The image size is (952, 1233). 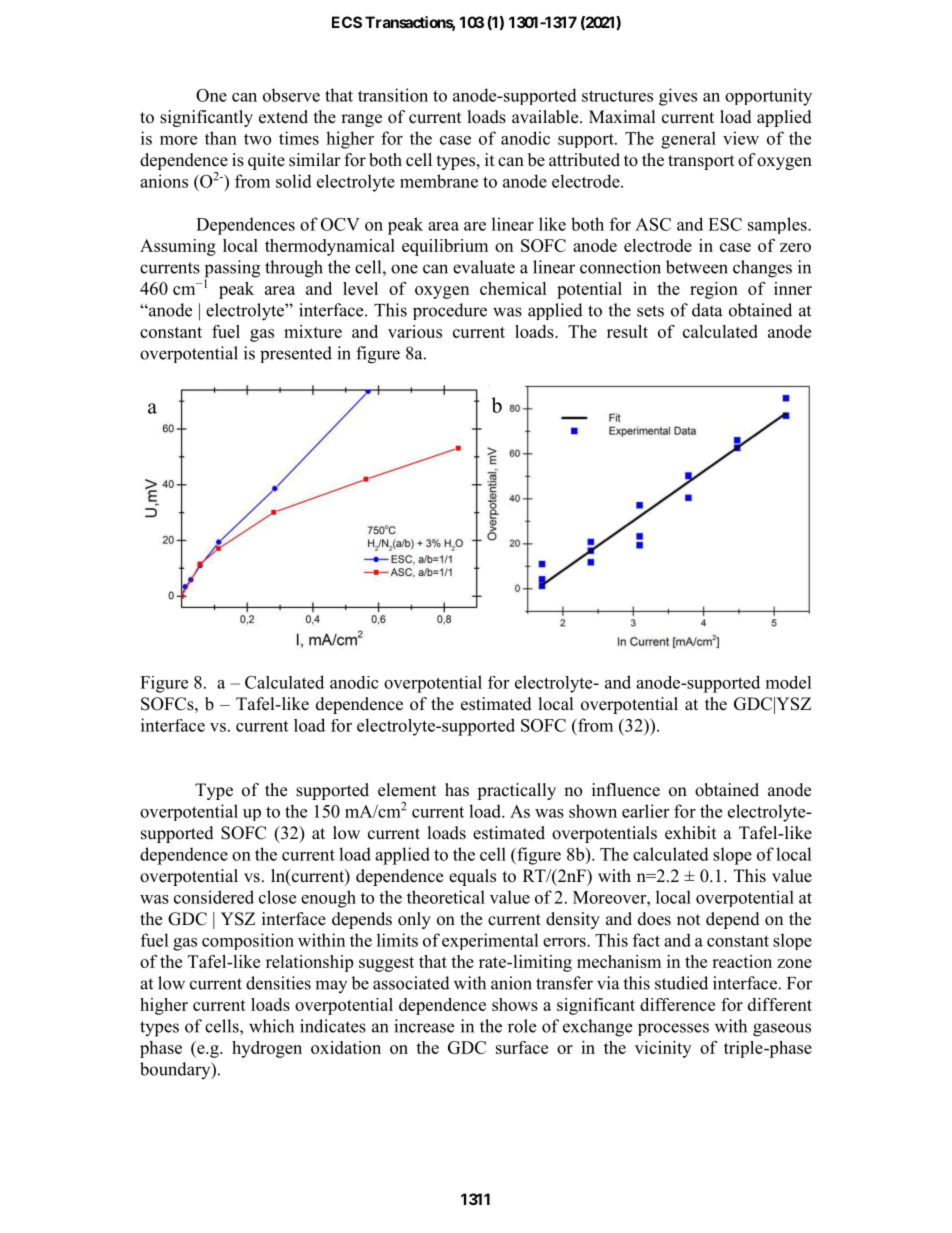 What do you see at coordinates (677, 1004) in the document?
I see `difference` at bounding box center [677, 1004].
